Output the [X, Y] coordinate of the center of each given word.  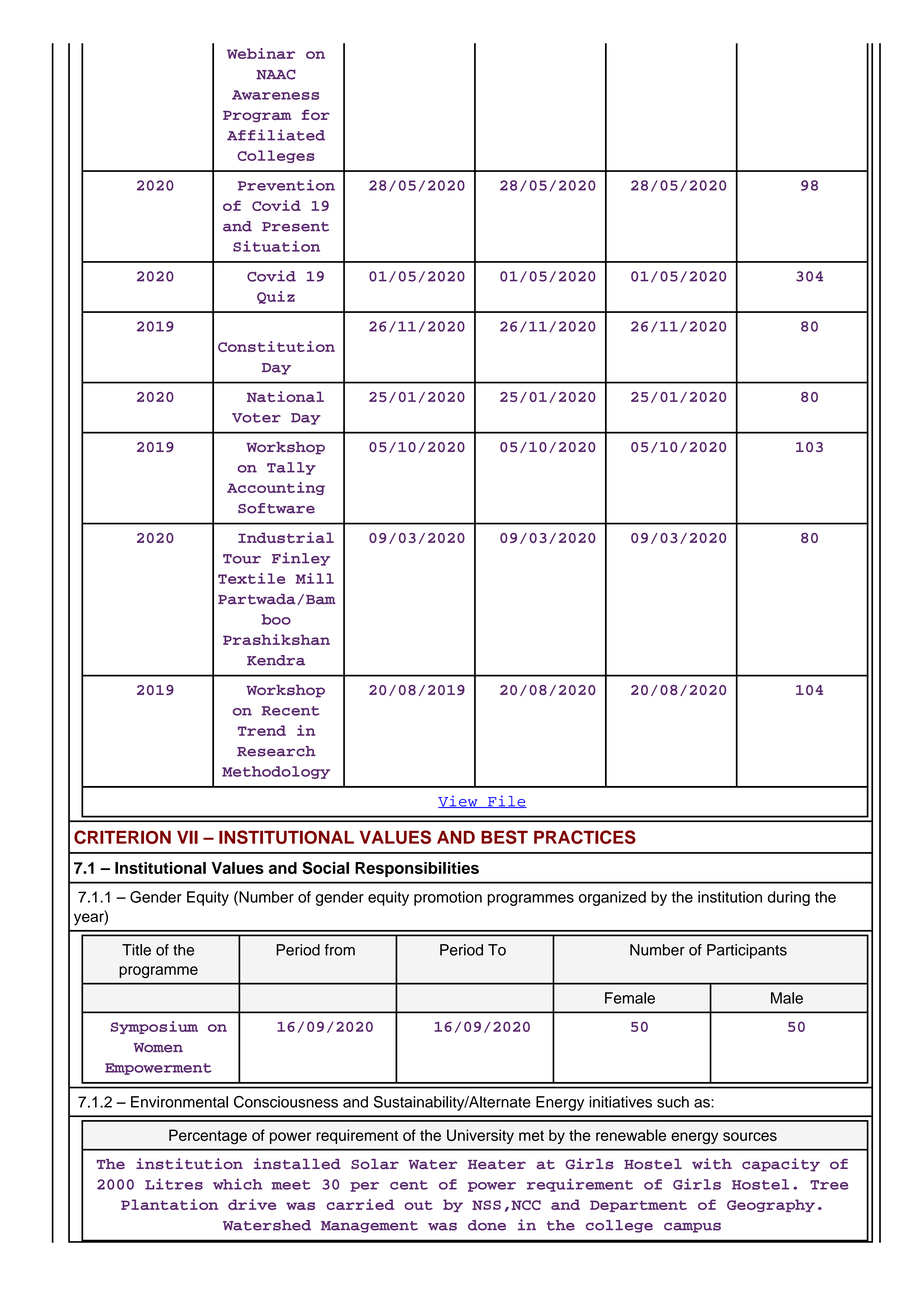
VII [187, 837]
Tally [291, 468]
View [459, 801]
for [316, 114]
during [789, 898]
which [237, 1184]
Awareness [275, 95]
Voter [256, 418]
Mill [315, 578]
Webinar [261, 53]
